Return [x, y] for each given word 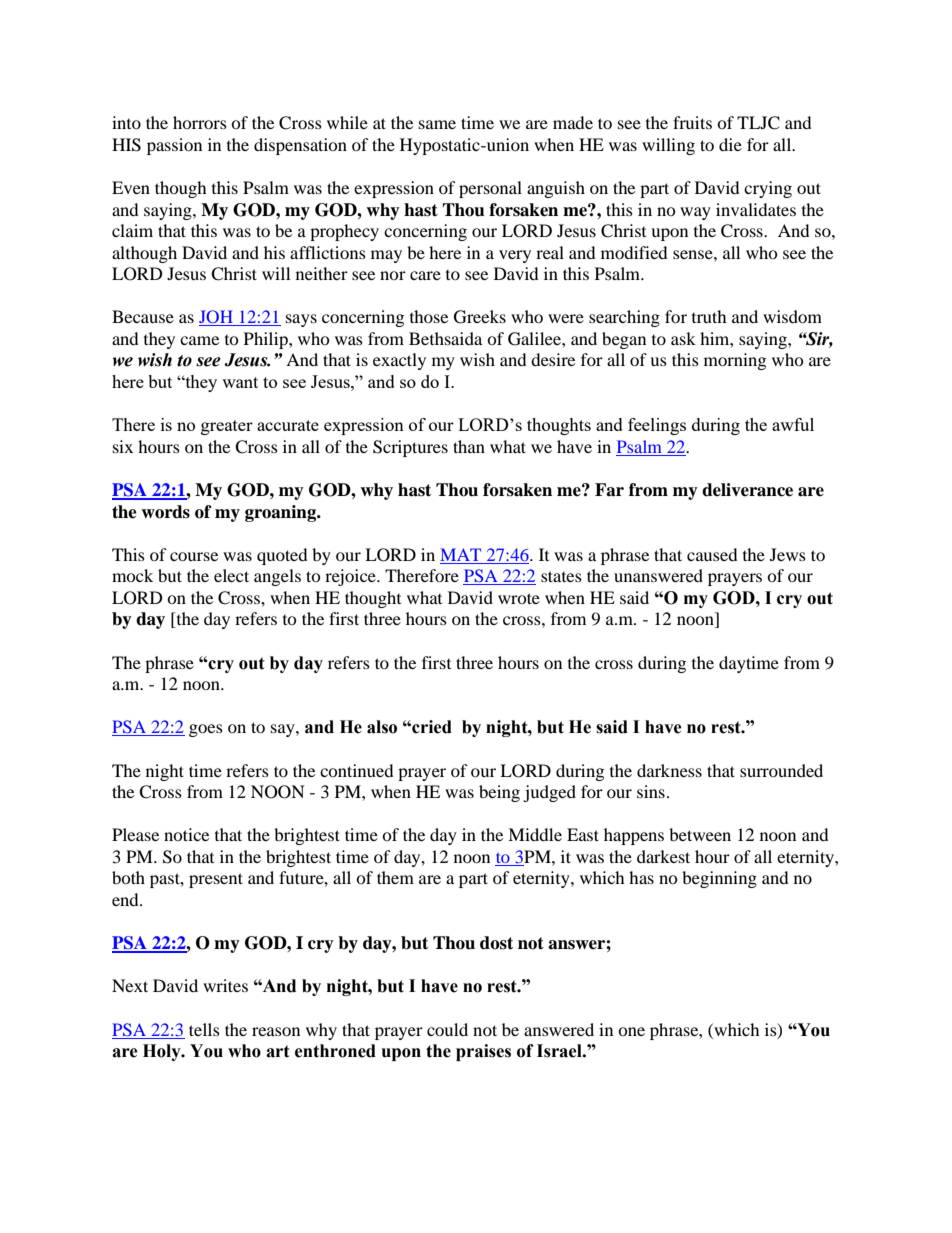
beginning [719, 879]
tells [204, 1029]
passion [174, 146]
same [437, 124]
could [447, 1029]
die [730, 144]
